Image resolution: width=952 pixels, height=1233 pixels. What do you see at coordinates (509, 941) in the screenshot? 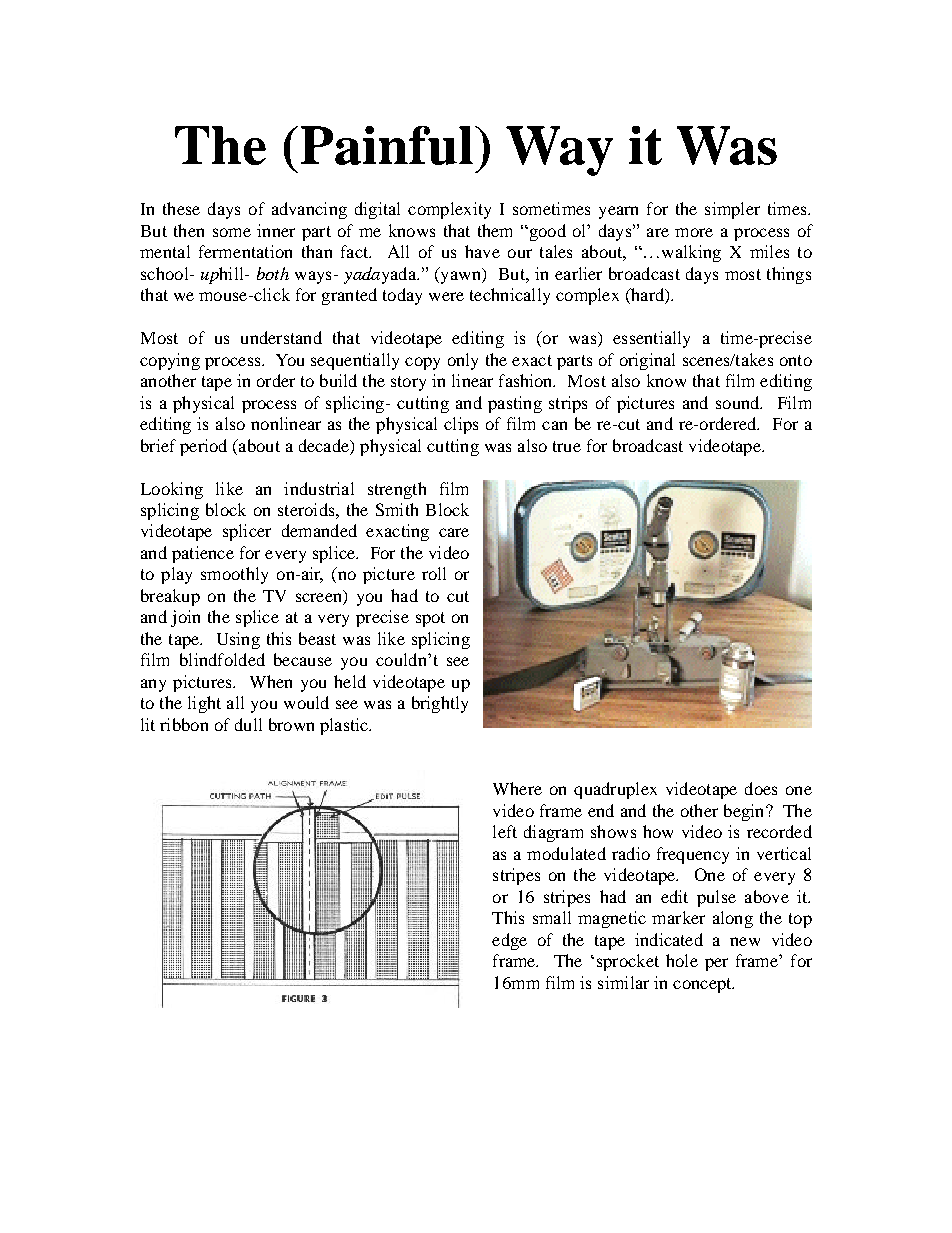
I see `edge` at bounding box center [509, 941].
